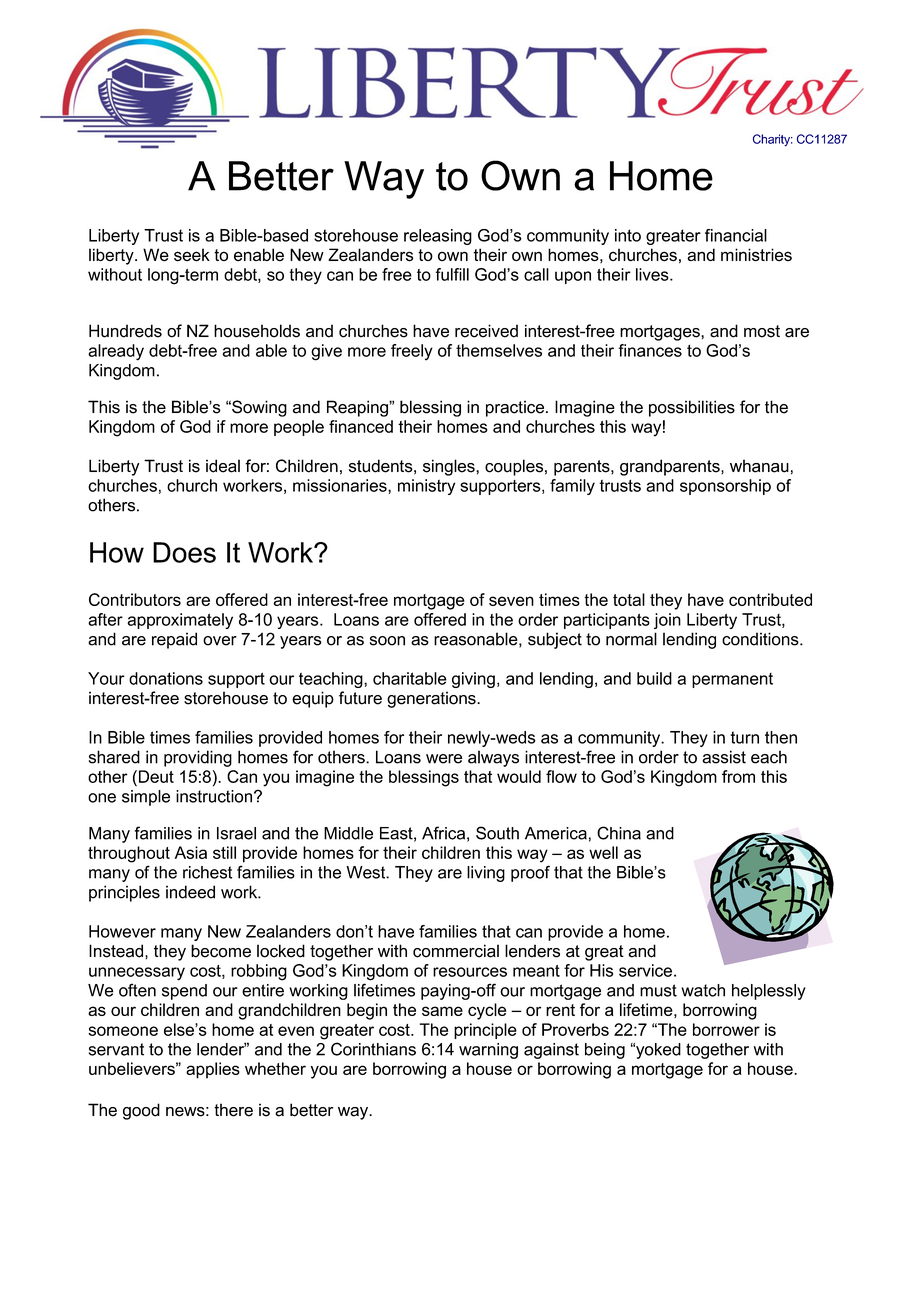 The image size is (924, 1308). What do you see at coordinates (180, 621) in the screenshot?
I see `approximately` at bounding box center [180, 621].
